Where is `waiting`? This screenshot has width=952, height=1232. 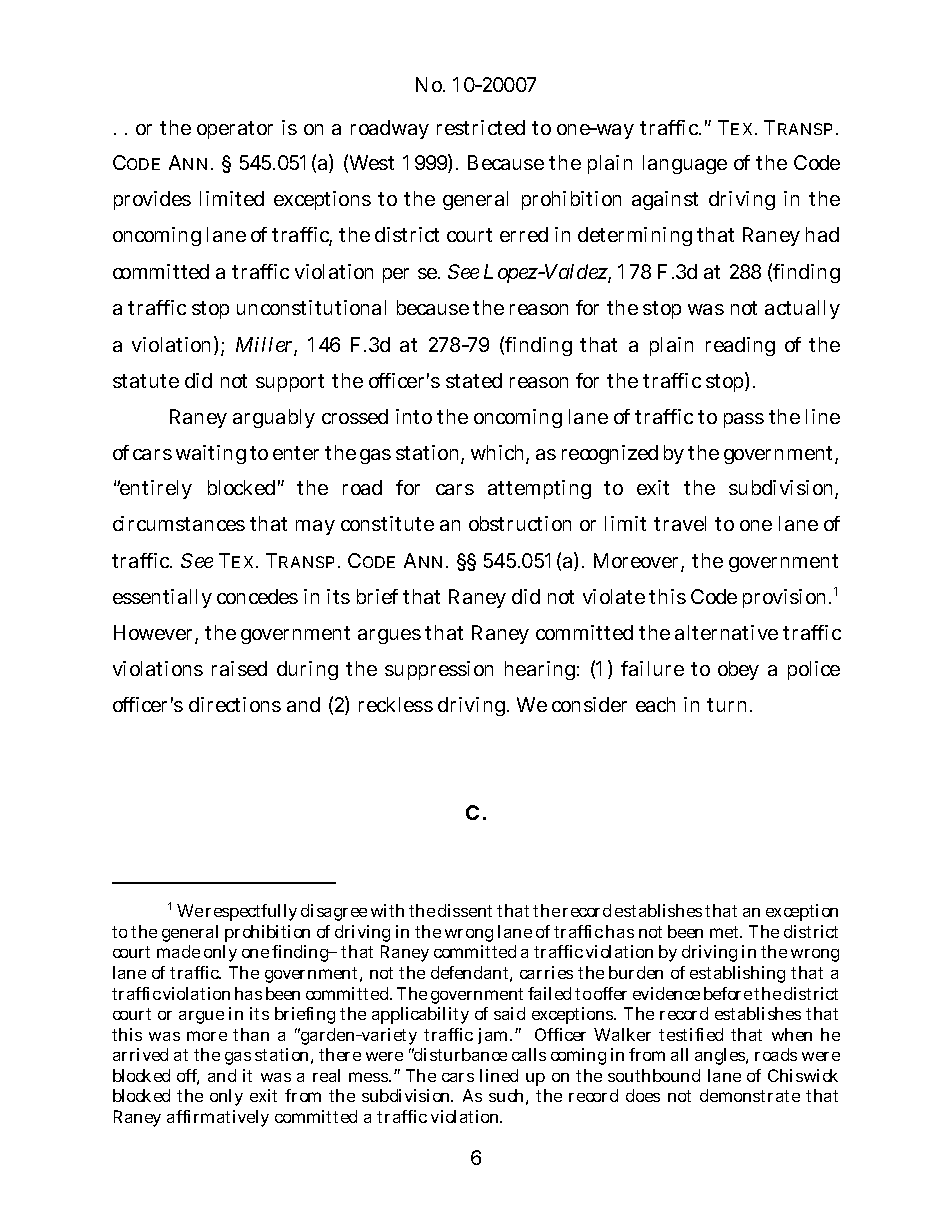
waiting is located at coordinates (211, 454).
